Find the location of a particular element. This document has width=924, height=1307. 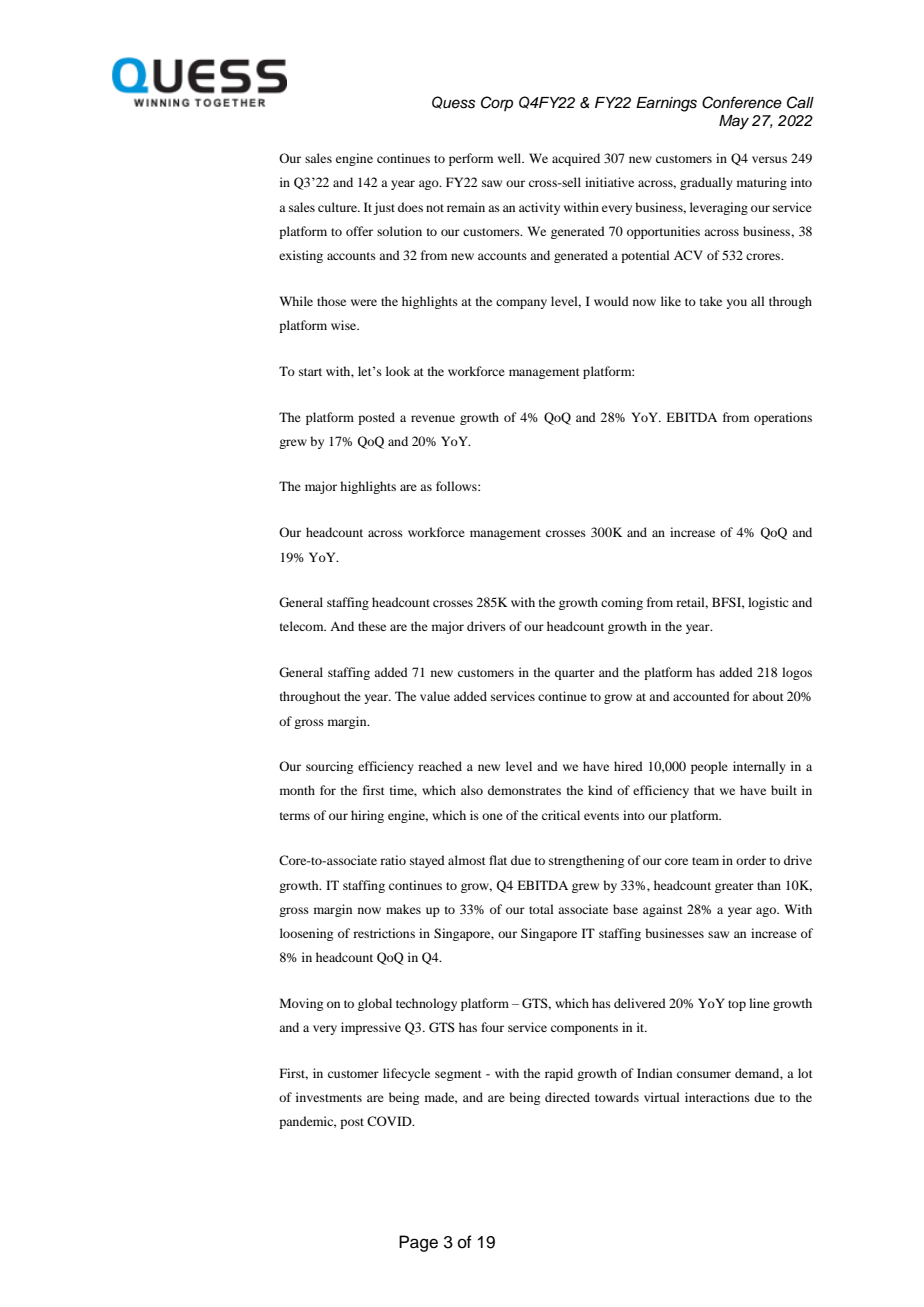

top is located at coordinates (737, 1005).
